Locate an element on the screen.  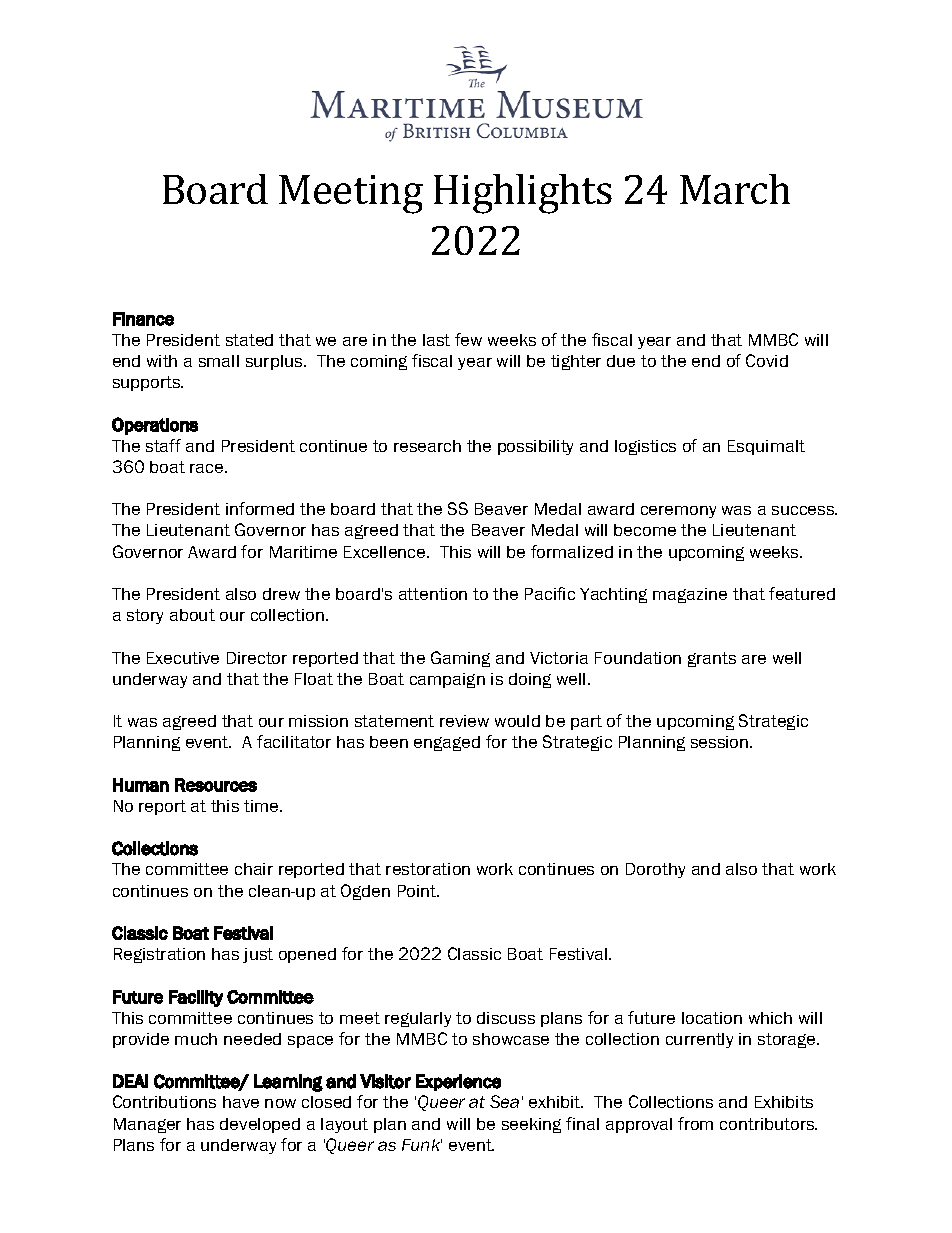
Gaming is located at coordinates (460, 659).
